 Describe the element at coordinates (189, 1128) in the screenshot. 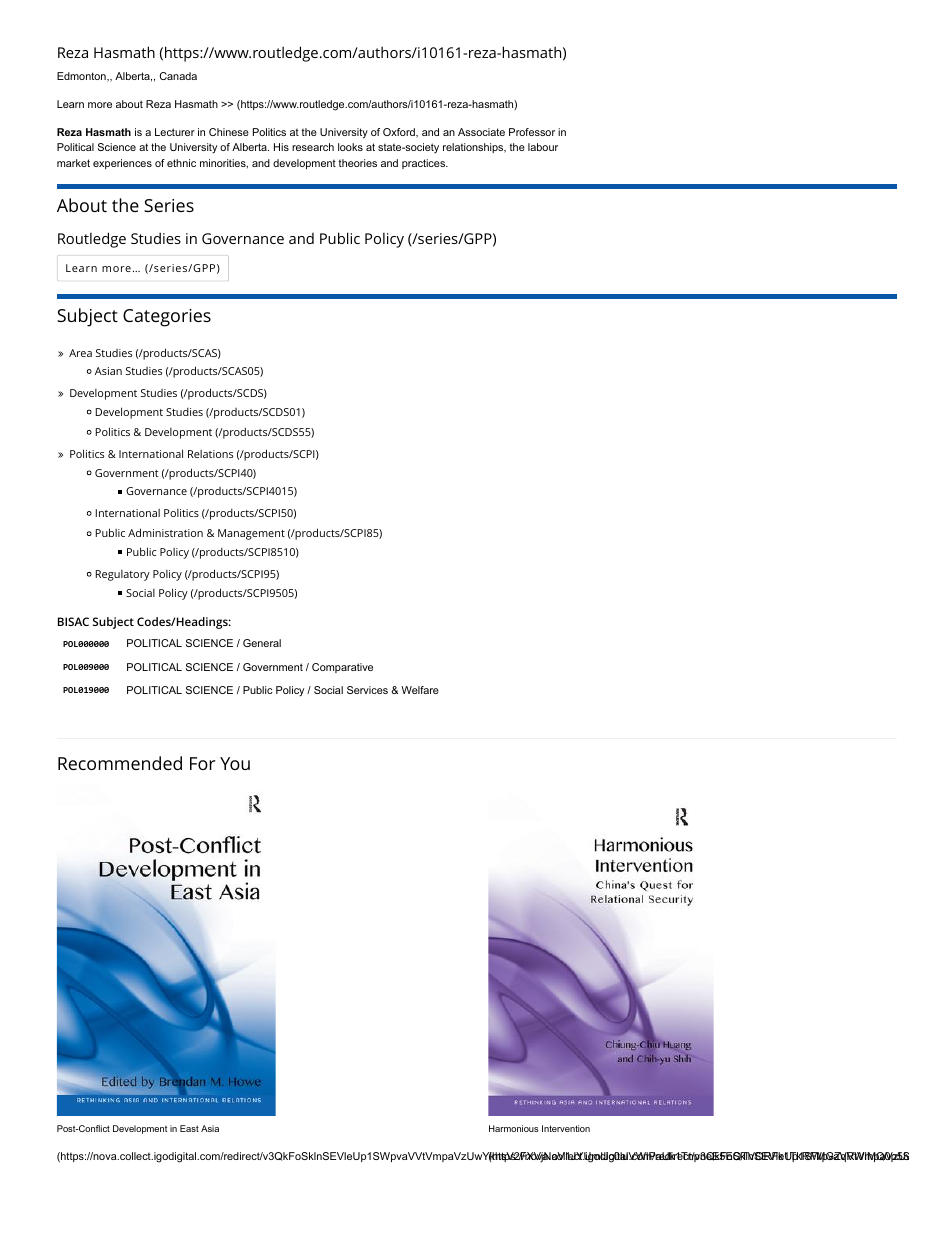

I see `East` at that location.
